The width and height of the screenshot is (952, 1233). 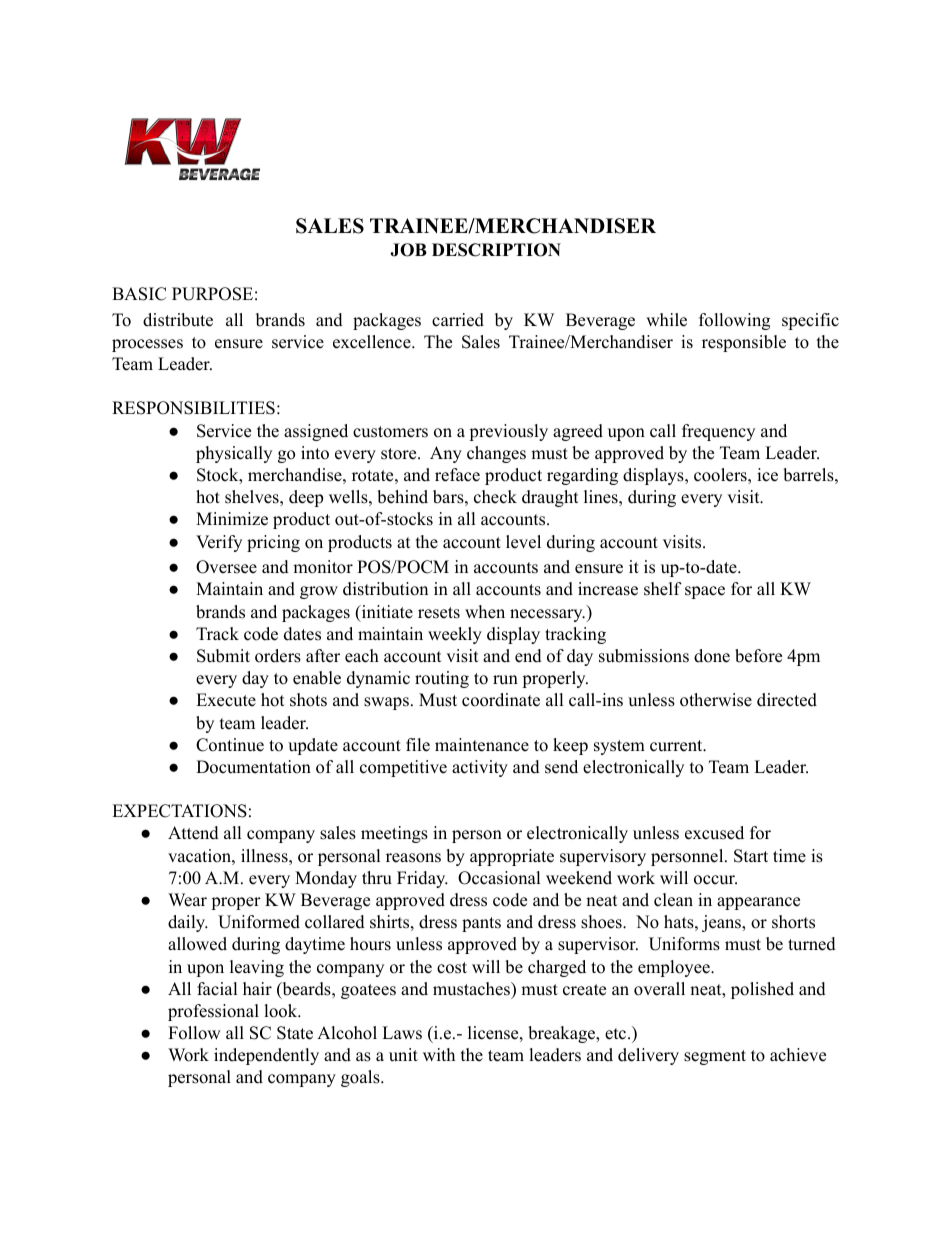 What do you see at coordinates (666, 320) in the screenshot?
I see `while` at bounding box center [666, 320].
